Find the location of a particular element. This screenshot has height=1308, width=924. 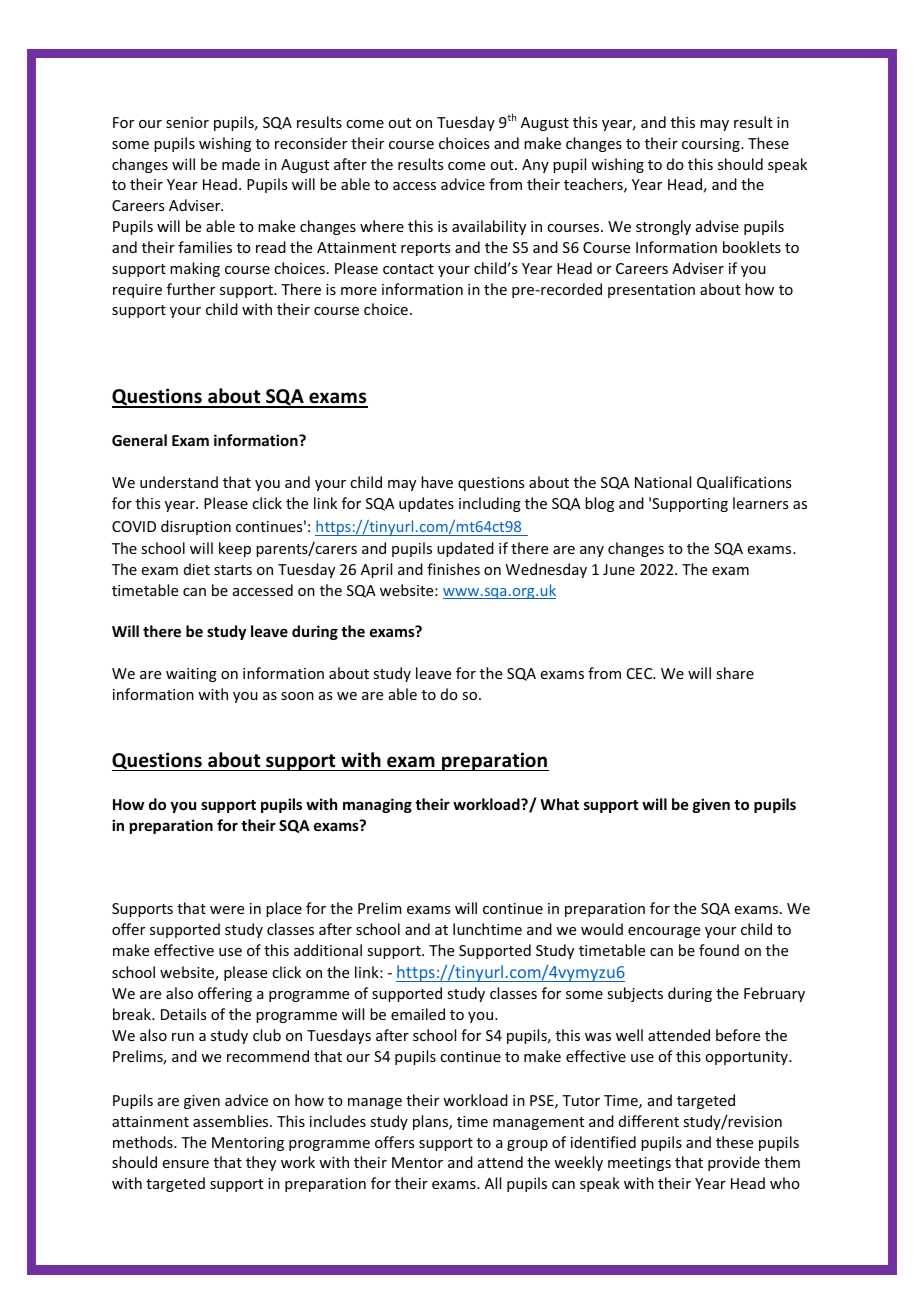

managing is located at coordinates (377, 805).
